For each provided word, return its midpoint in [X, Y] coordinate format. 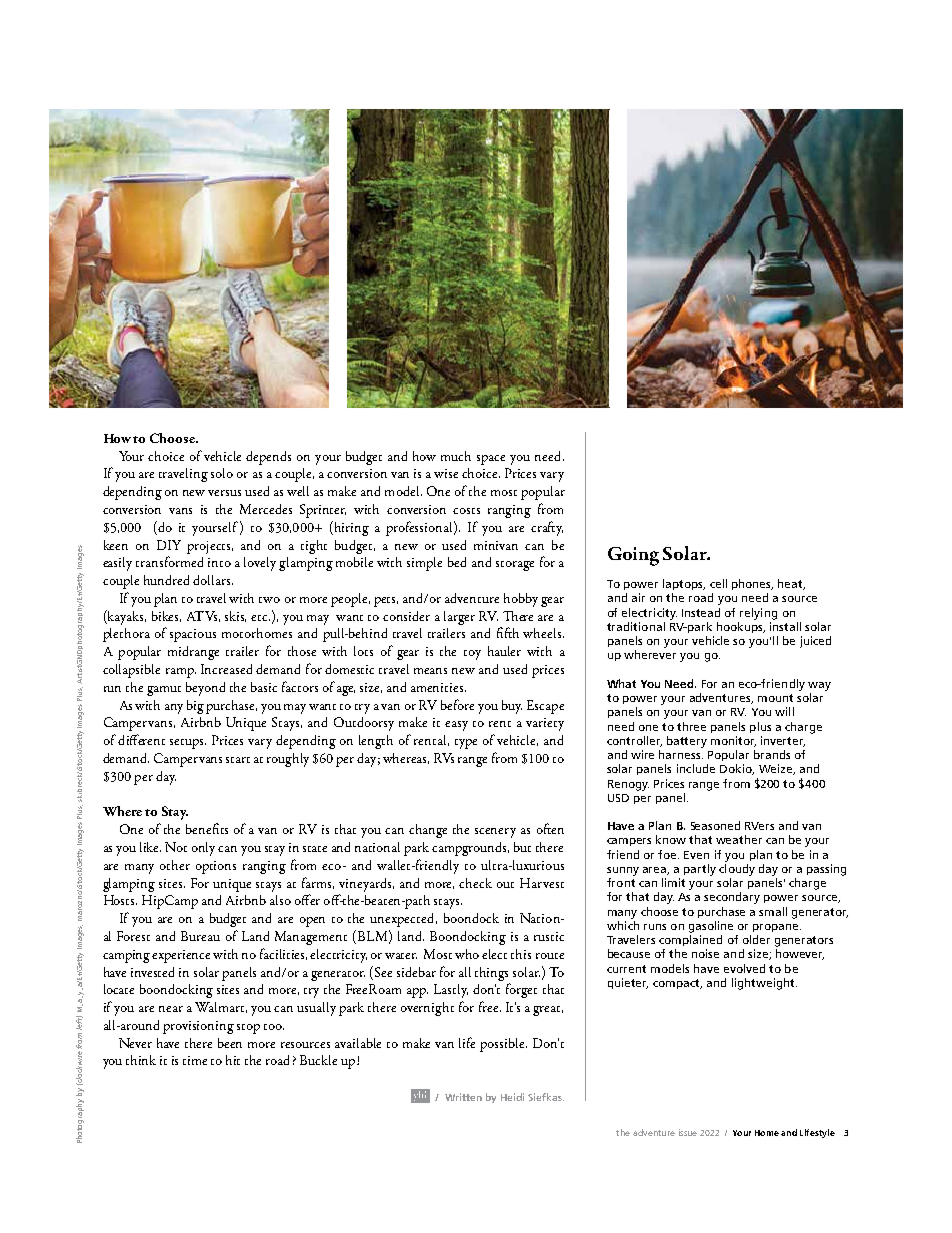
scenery [495, 833]
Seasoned [715, 825]
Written [463, 1097]
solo [222, 473]
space [491, 460]
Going [633, 556]
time [195, 1060]
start [238, 760]
